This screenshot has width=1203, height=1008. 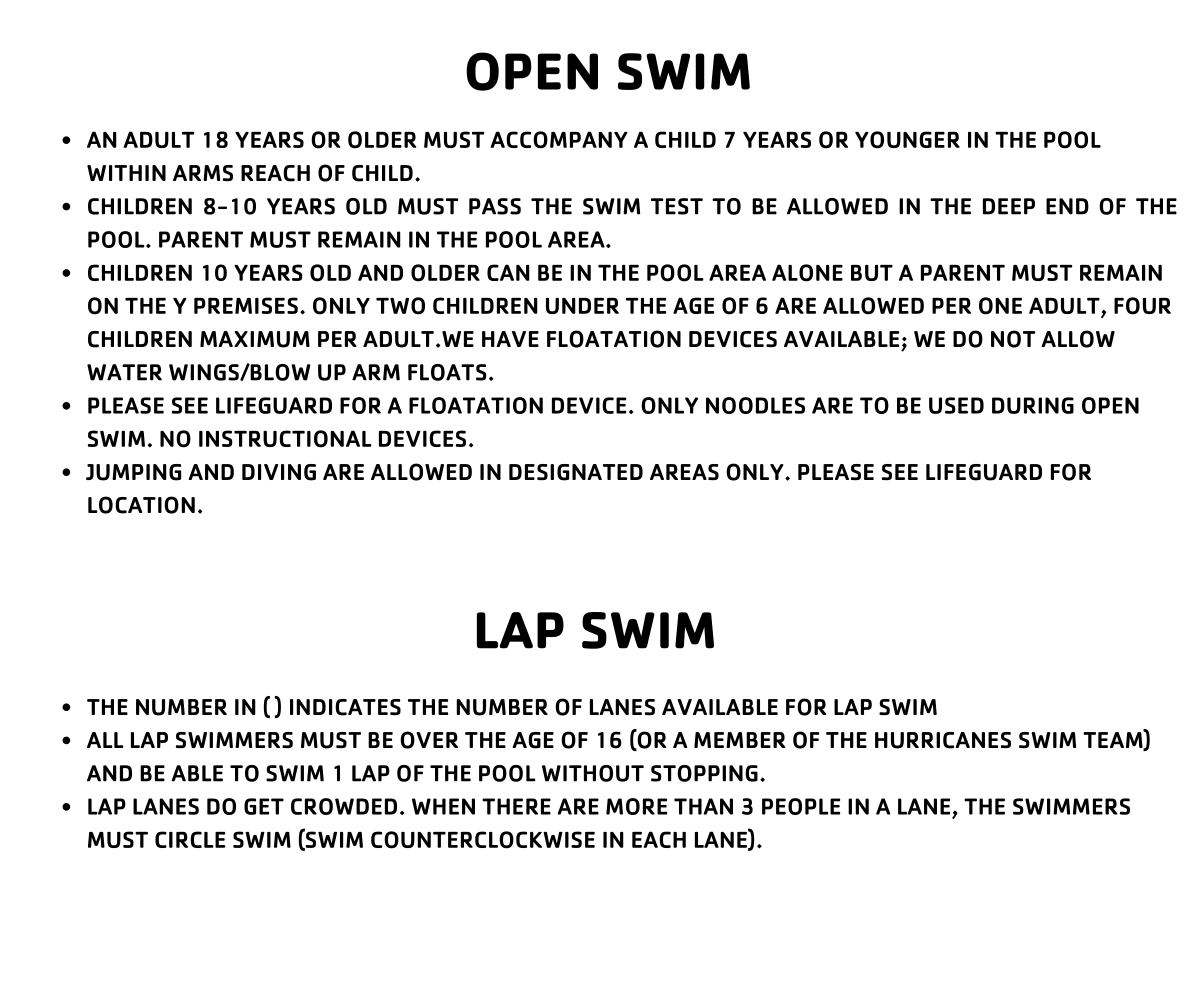 I want to click on PREMISES, so click(x=246, y=305).
